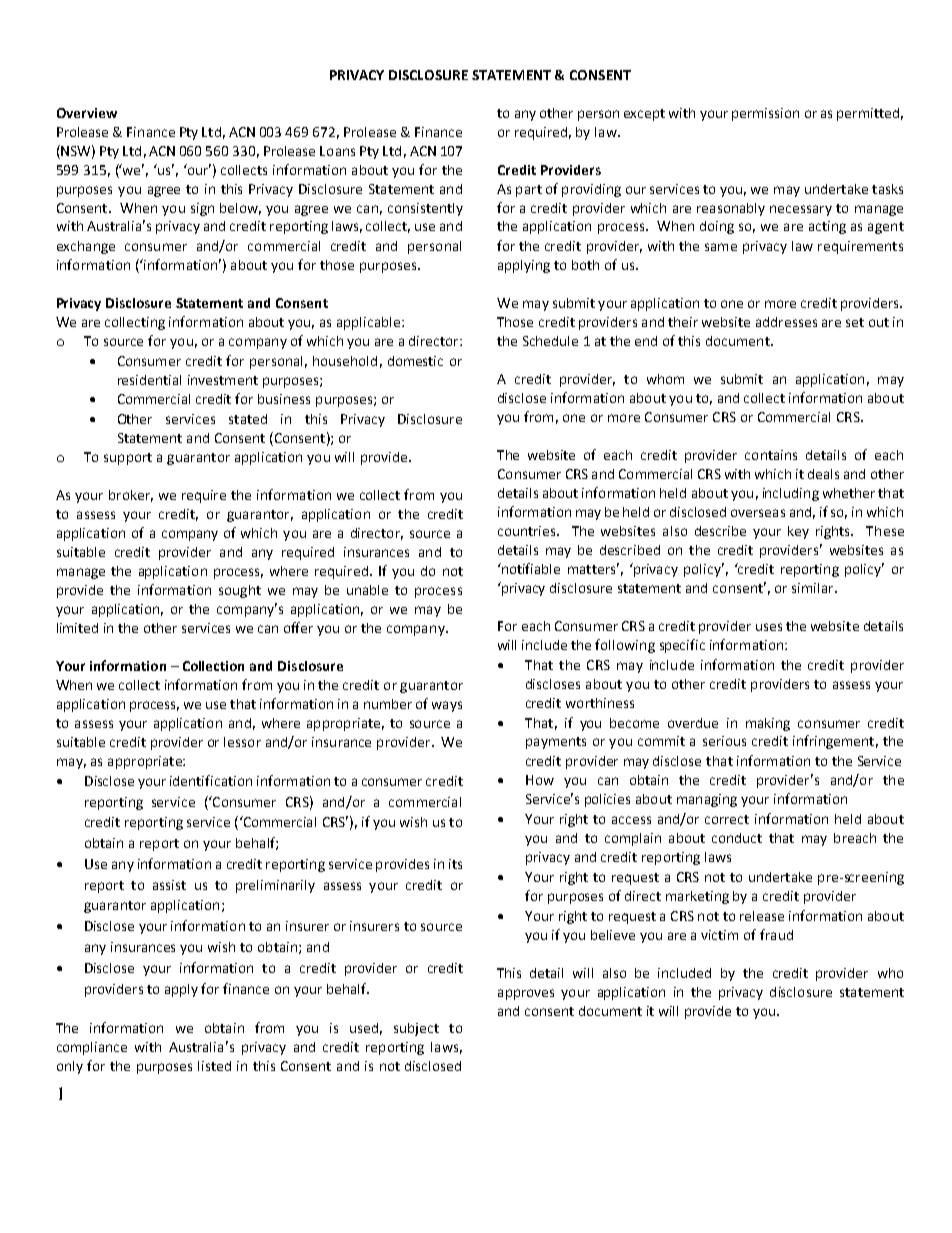  What do you see at coordinates (416, 1029) in the image?
I see `subject` at bounding box center [416, 1029].
